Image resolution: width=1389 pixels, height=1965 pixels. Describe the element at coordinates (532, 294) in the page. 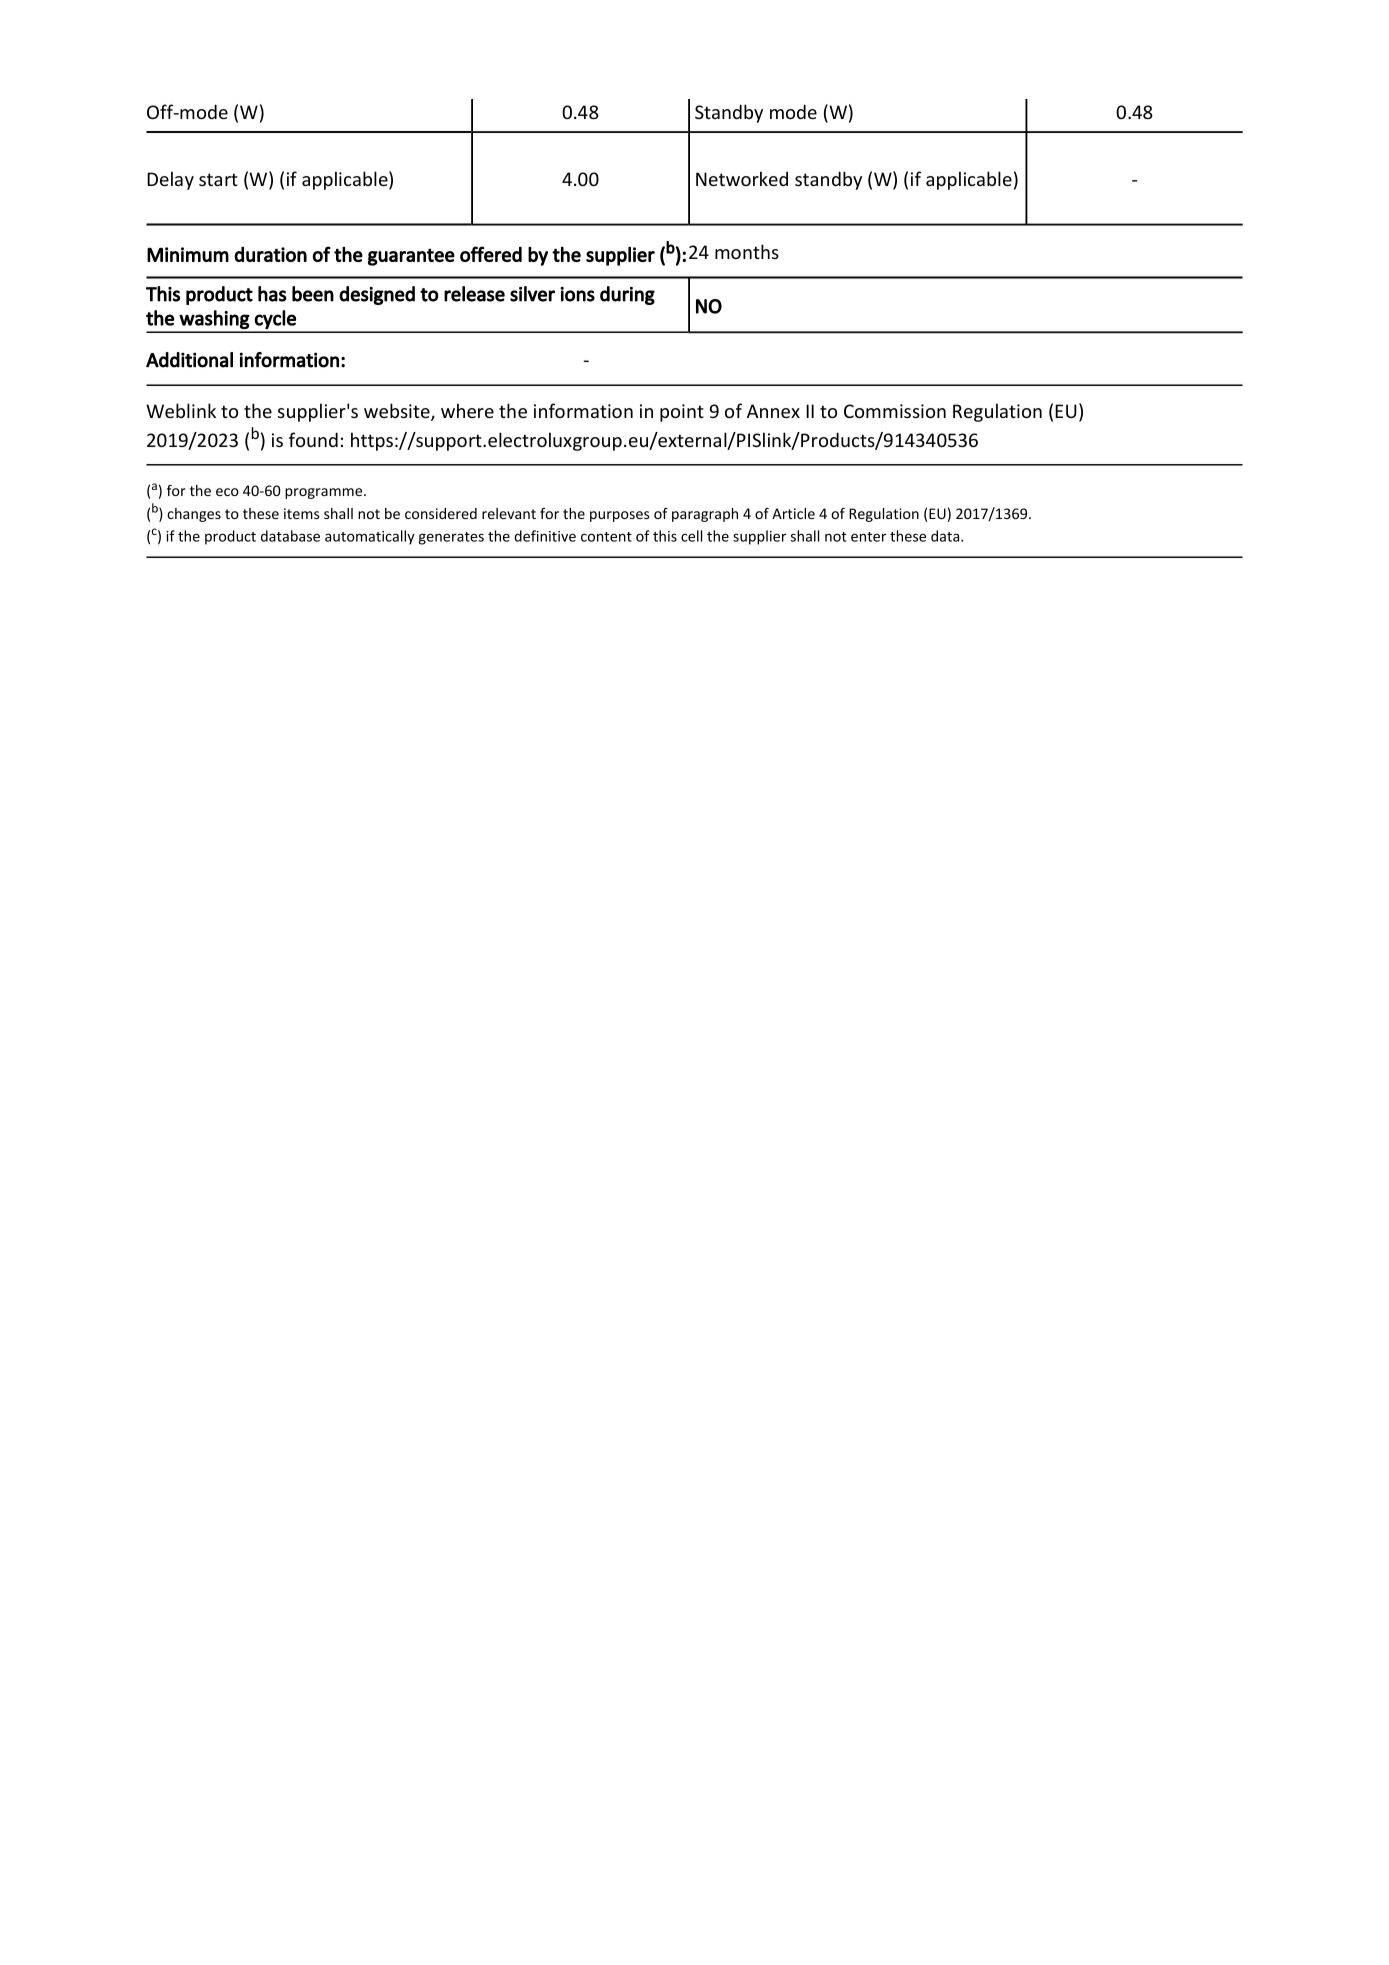

I see `silver` at that location.
